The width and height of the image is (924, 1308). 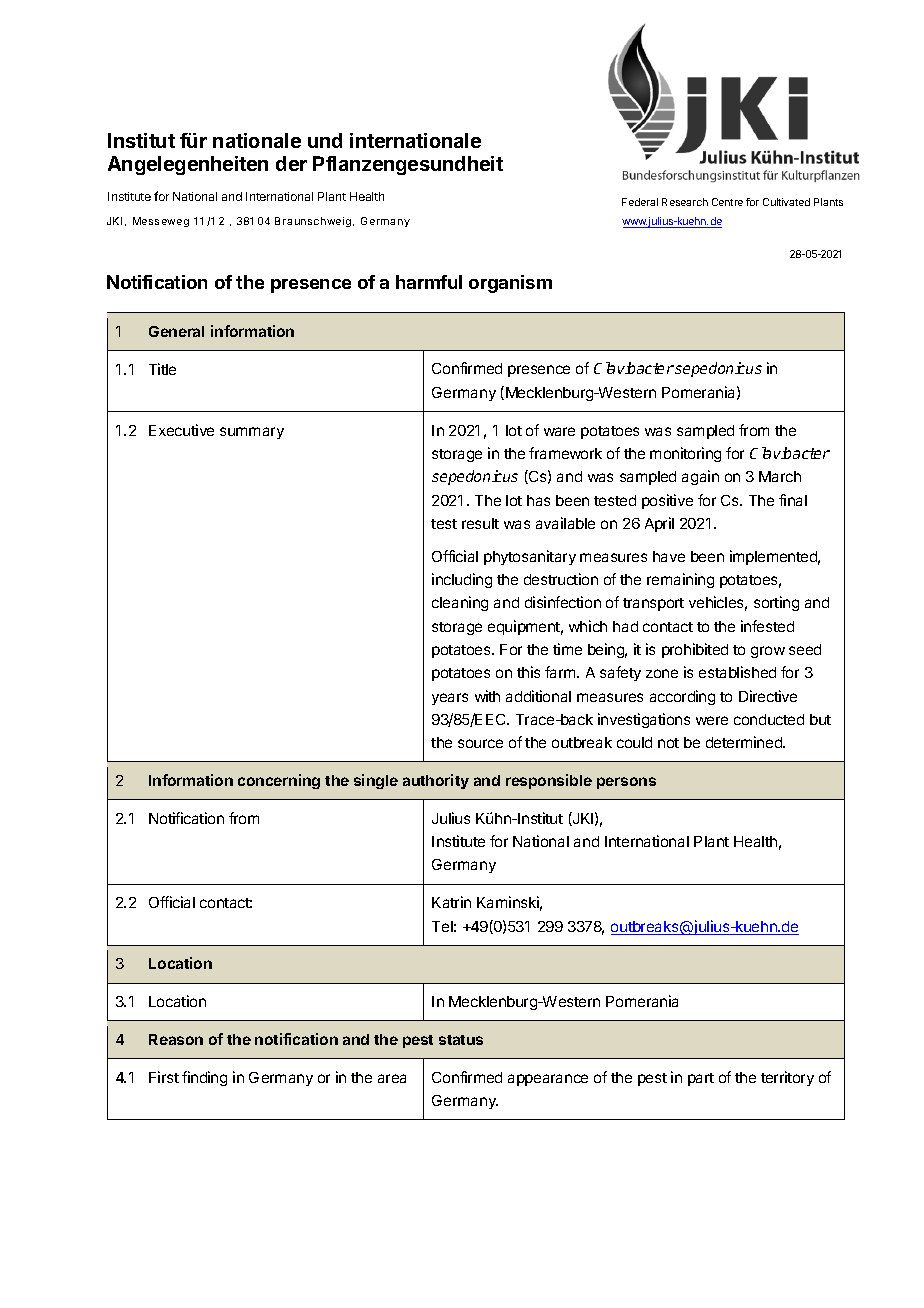 What do you see at coordinates (313, 222) in the image?
I see `Braunschweig` at bounding box center [313, 222].
